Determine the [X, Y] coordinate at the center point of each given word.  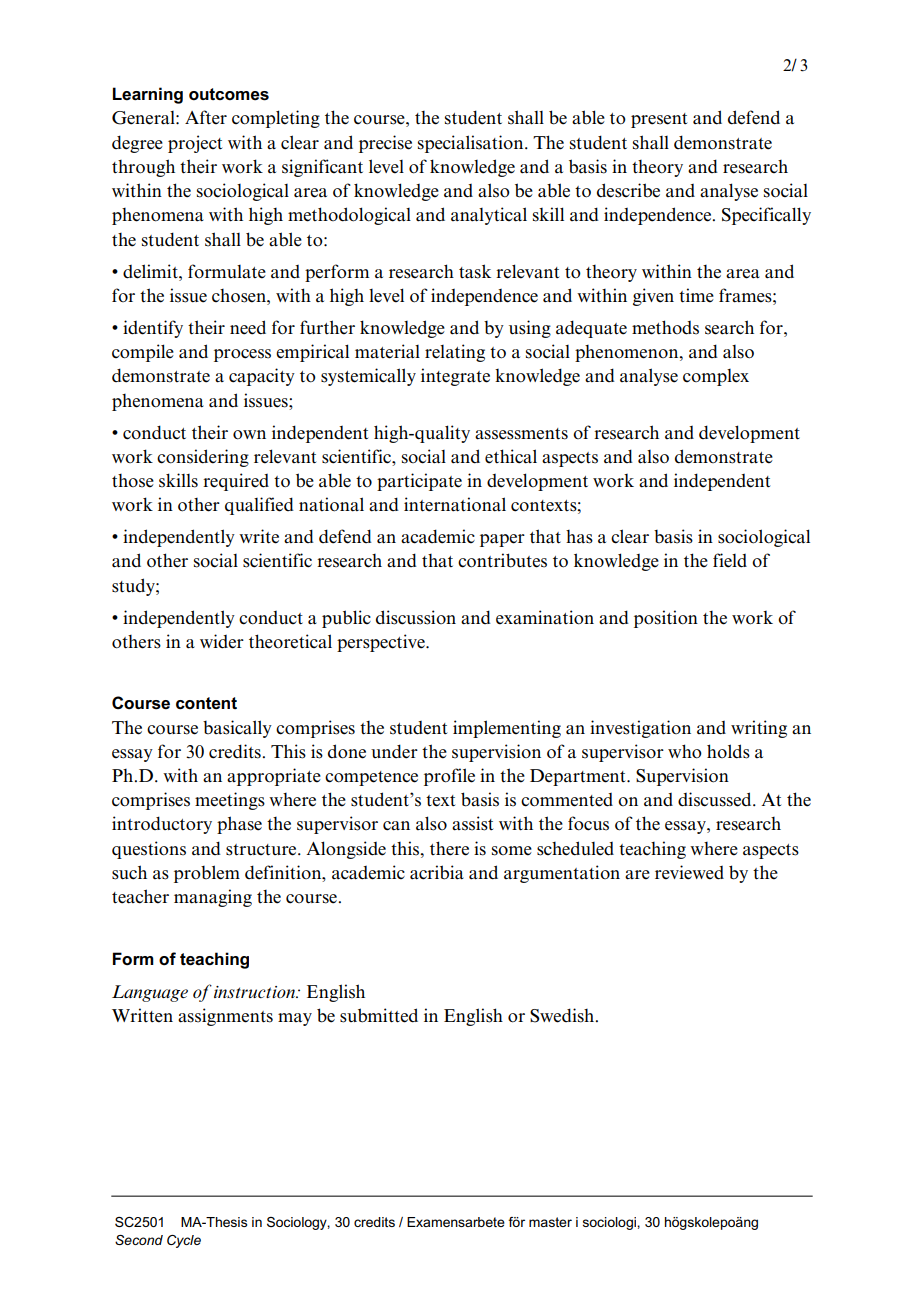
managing [213, 898]
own [249, 435]
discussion [416, 617]
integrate [455, 377]
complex [716, 377]
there [449, 848]
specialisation [472, 144]
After [206, 117]
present [659, 120]
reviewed [689, 872]
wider [222, 641]
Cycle [184, 1241]
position [666, 619]
